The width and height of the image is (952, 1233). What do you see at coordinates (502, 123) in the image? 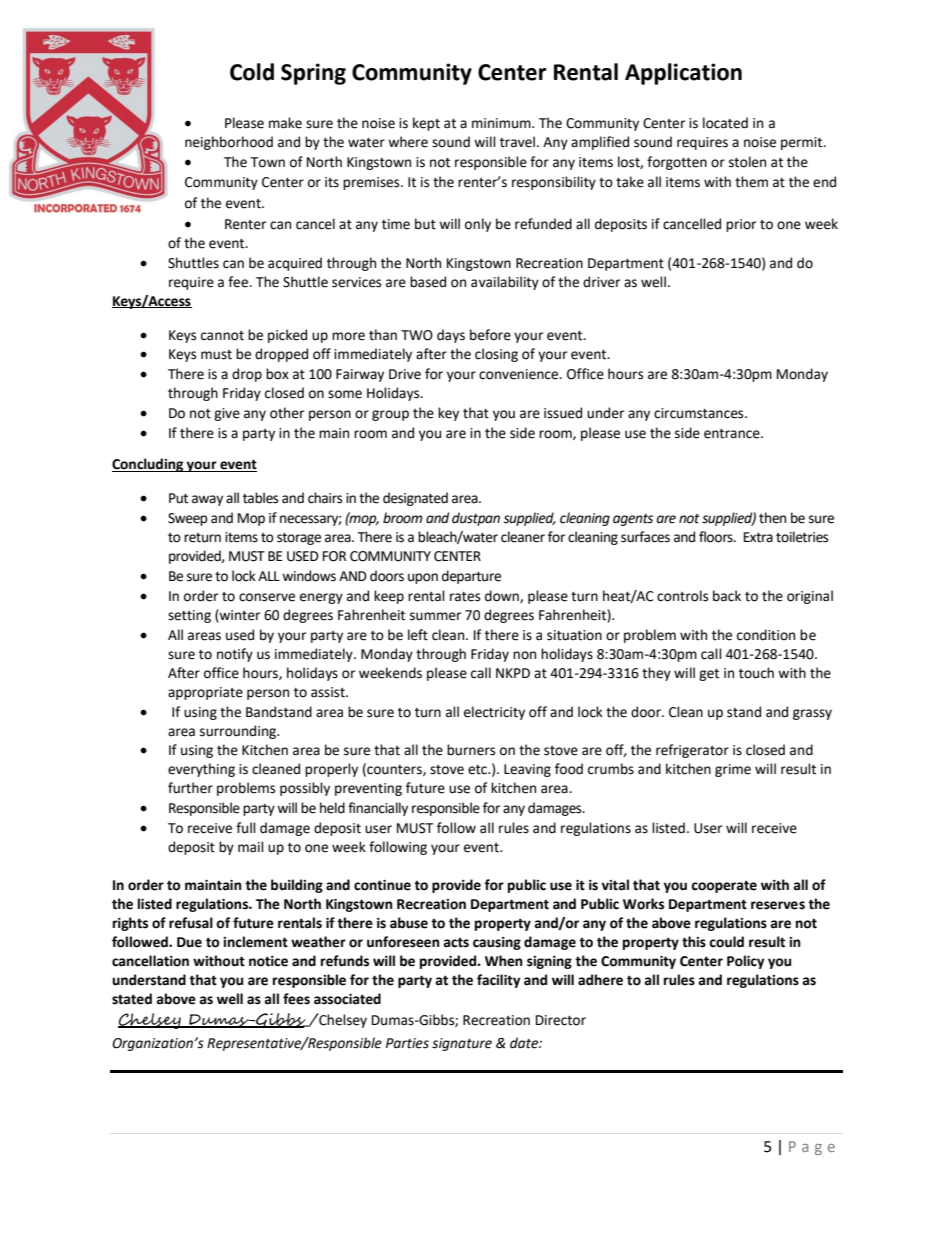
I see `minimum` at bounding box center [502, 123].
